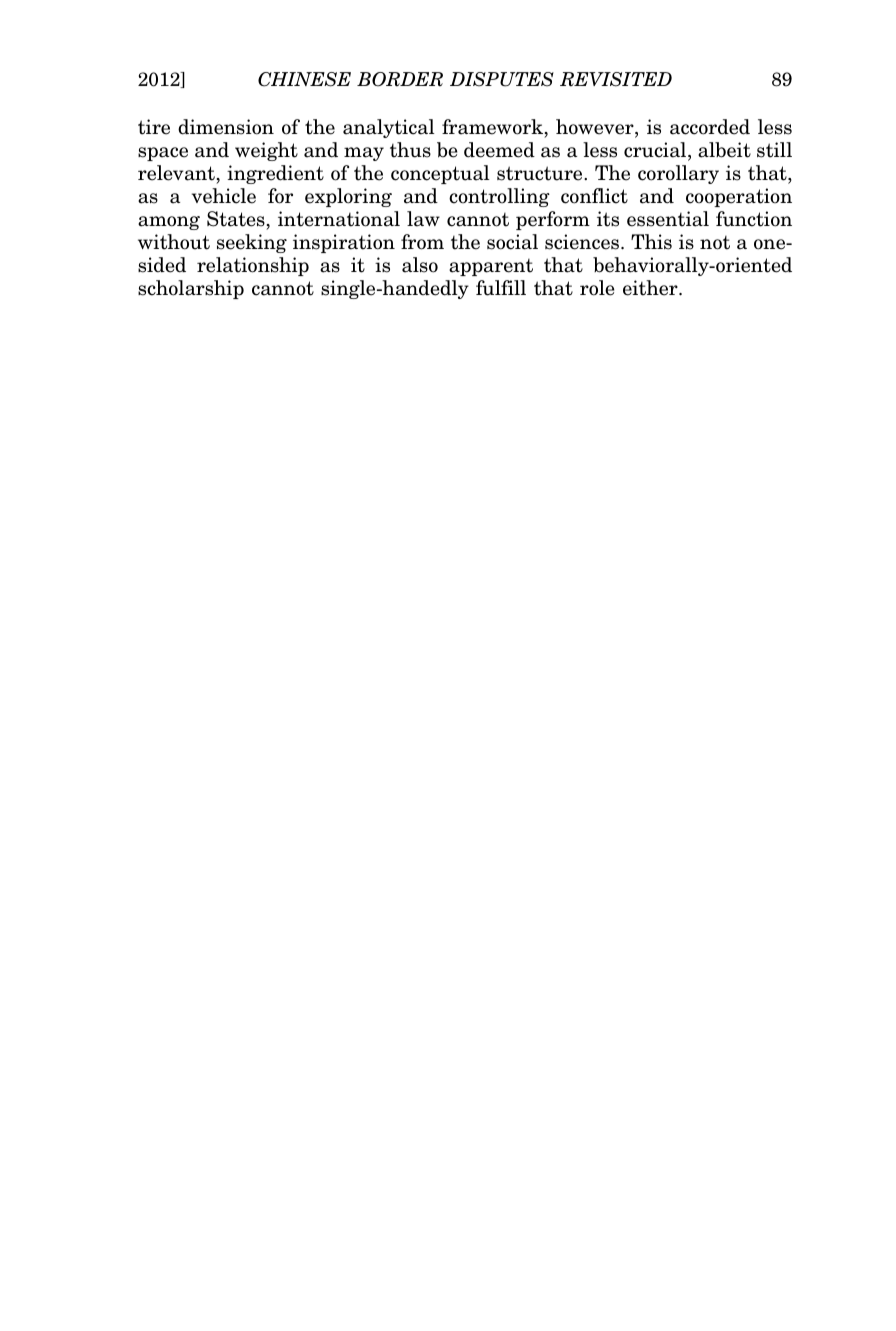 The height and width of the screenshot is (1331, 896). Describe the element at coordinates (501, 288) in the screenshot. I see `fulfill` at that location.
